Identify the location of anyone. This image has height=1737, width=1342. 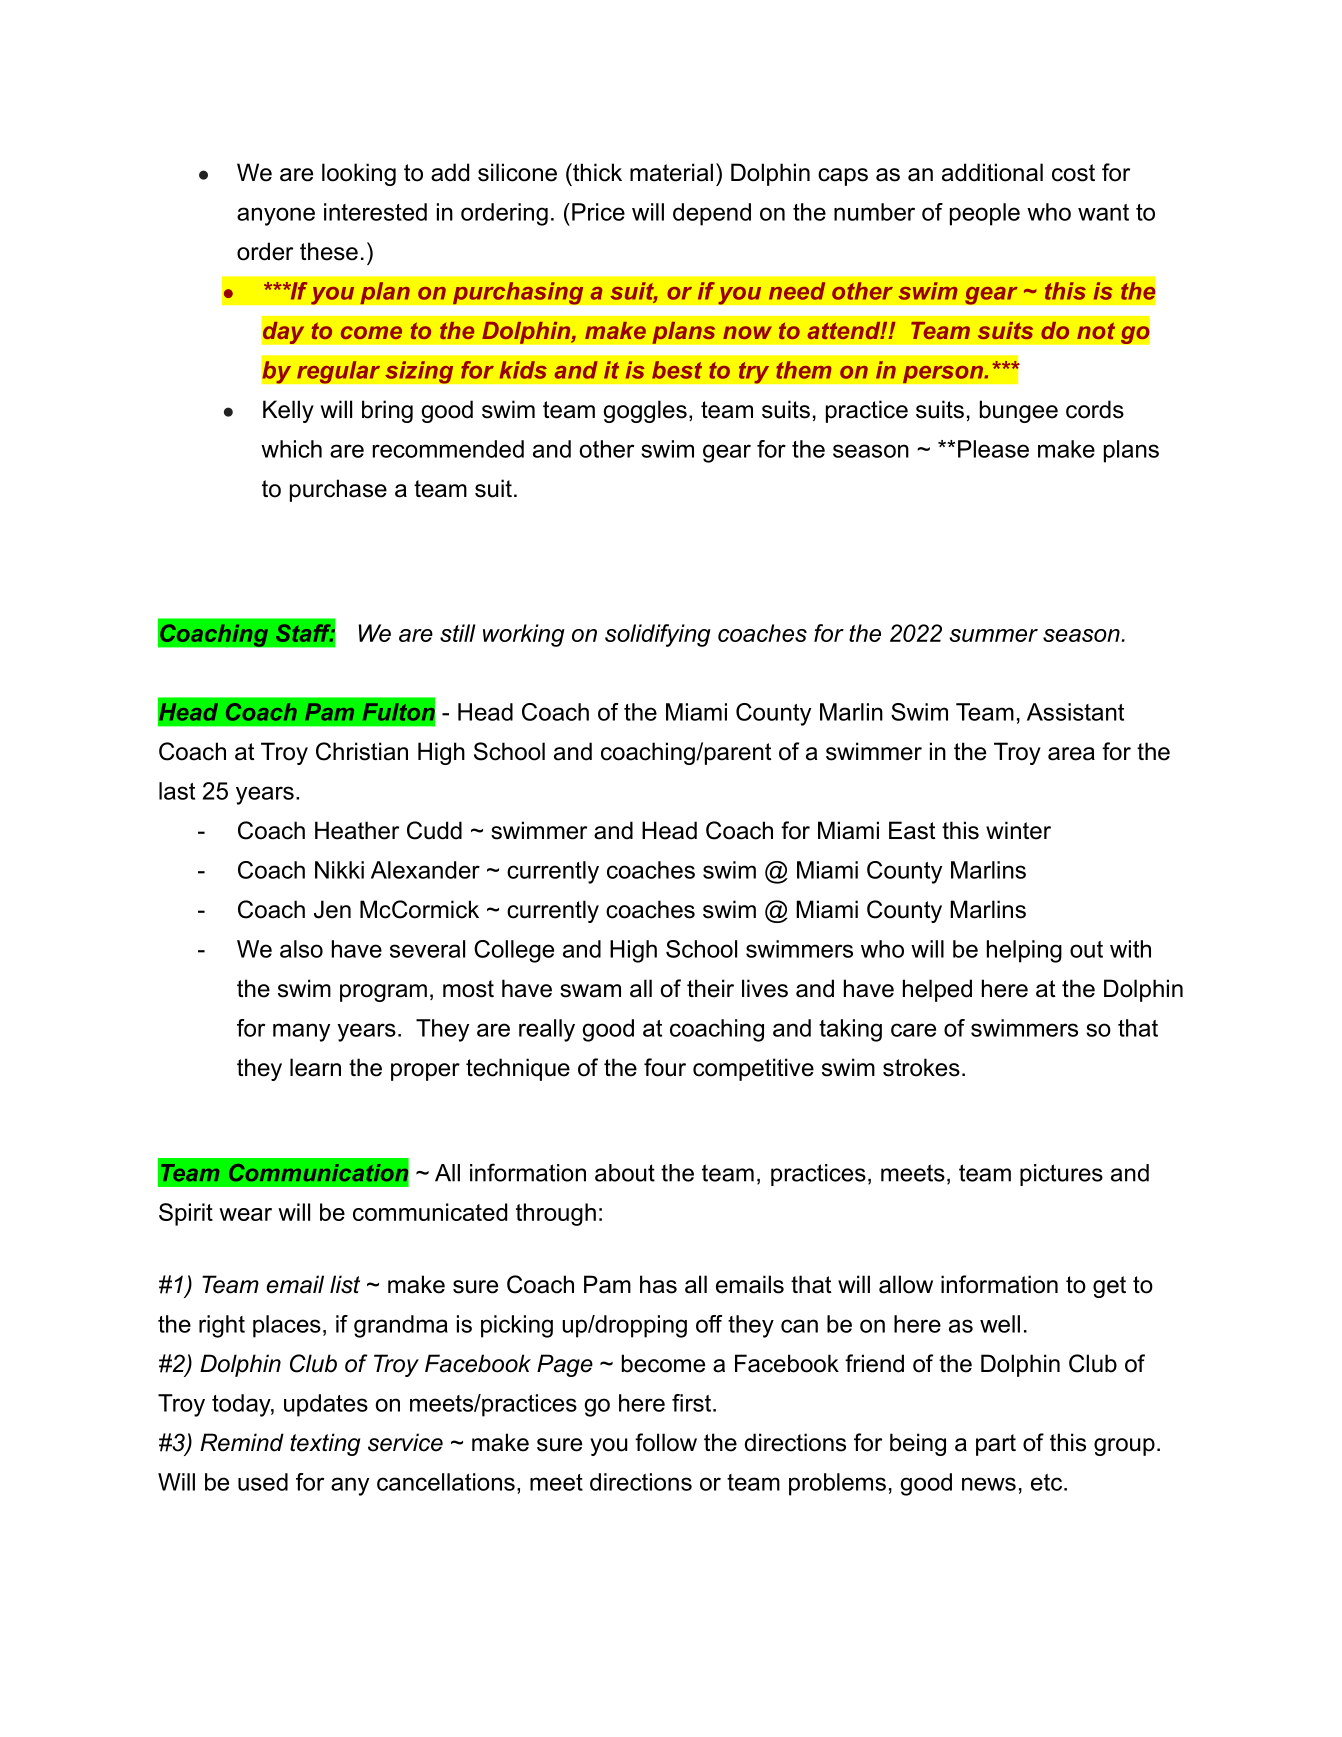
(276, 216).
